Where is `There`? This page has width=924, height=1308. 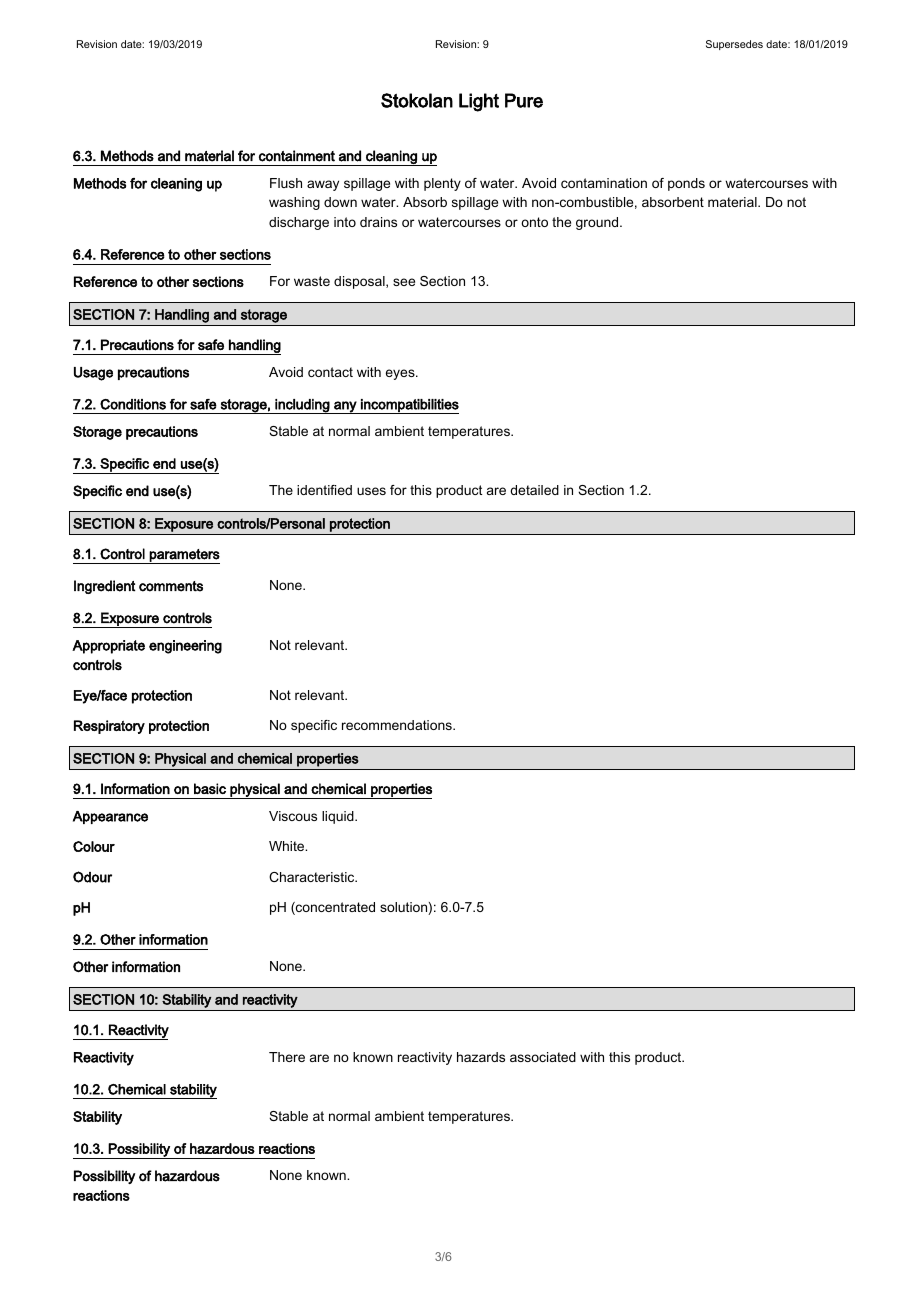
There is located at coordinates (287, 1057).
